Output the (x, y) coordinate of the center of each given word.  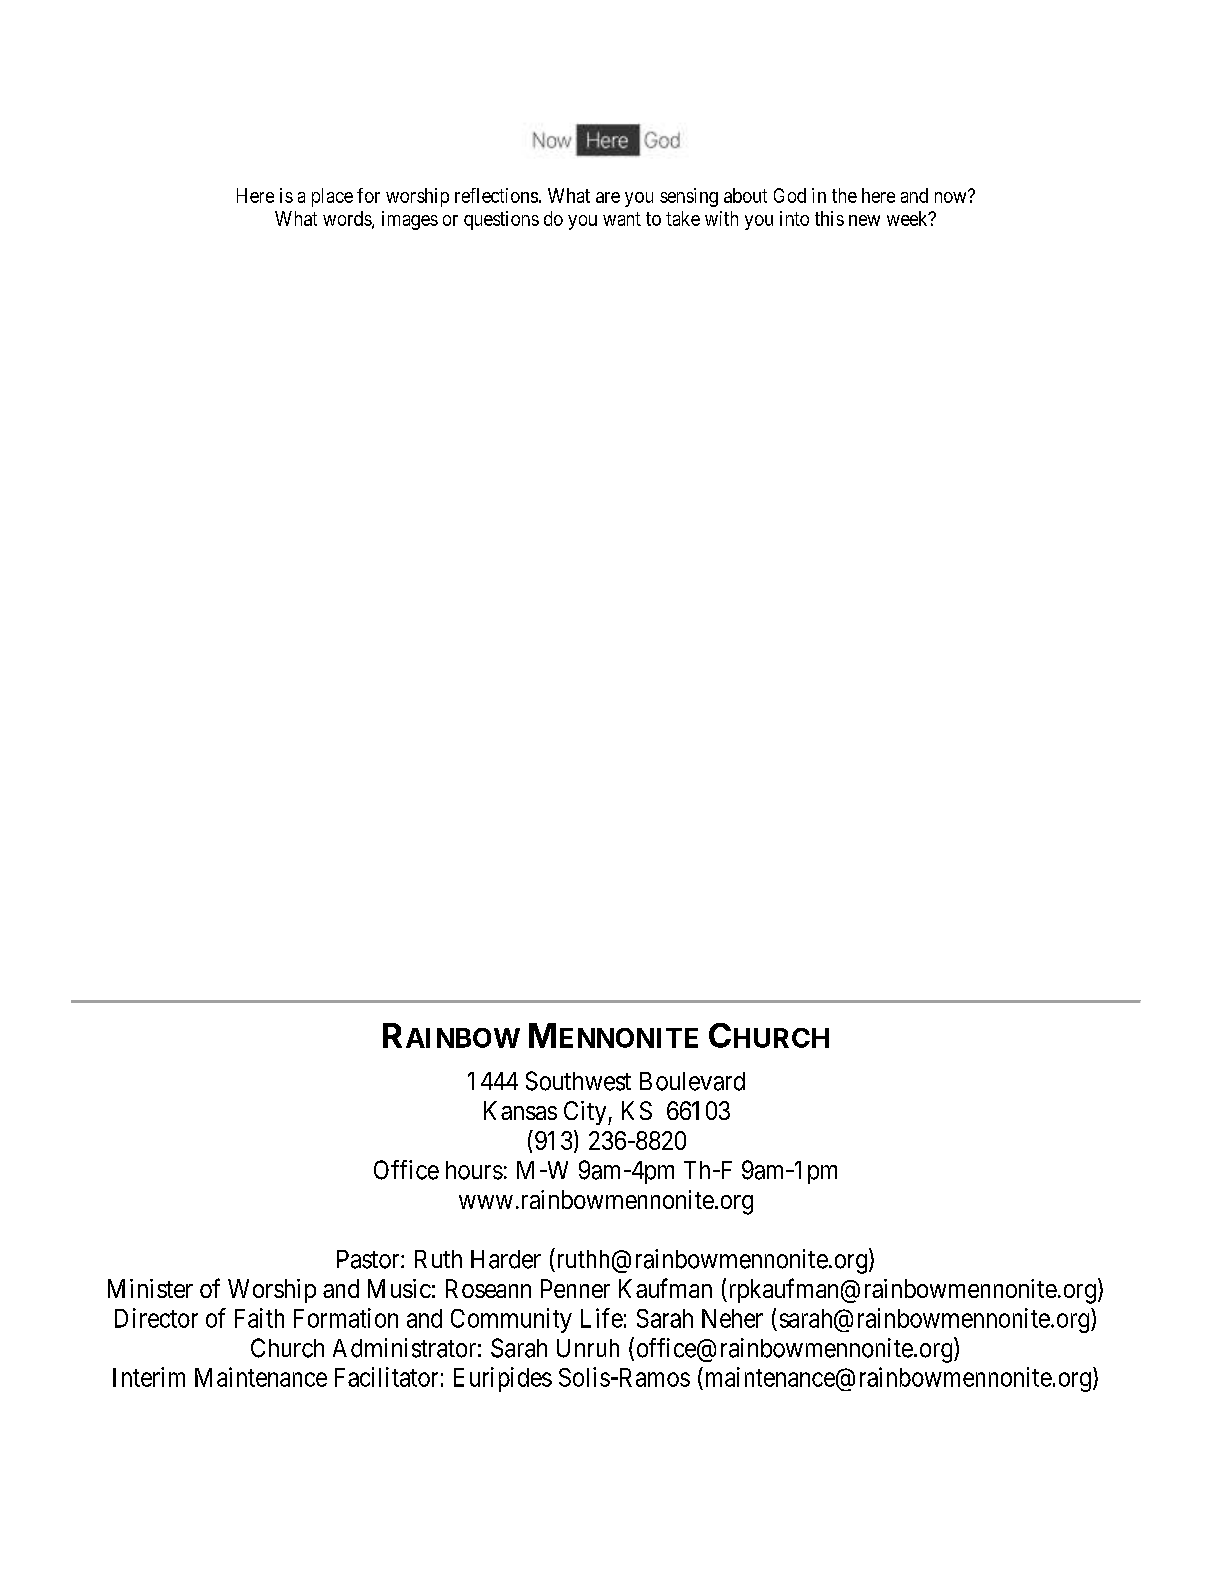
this (829, 218)
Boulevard (692, 1081)
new (864, 220)
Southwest (578, 1081)
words (348, 219)
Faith (259, 1318)
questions (501, 220)
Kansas (520, 1110)
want (622, 219)
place (332, 197)
